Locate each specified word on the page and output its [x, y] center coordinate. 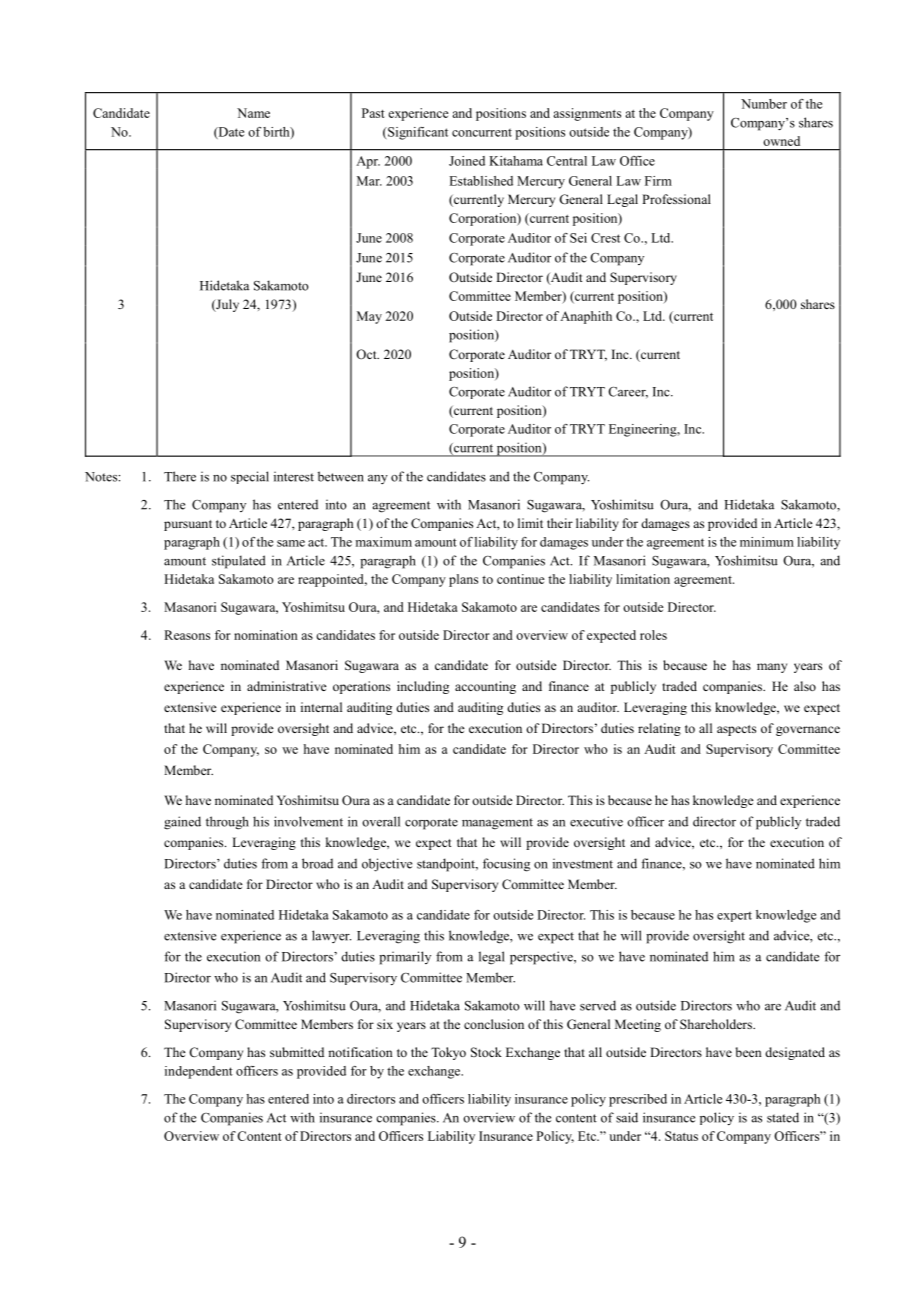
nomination [266, 635]
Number [764, 104]
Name [253, 113]
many [772, 668]
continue [521, 579]
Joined [467, 161]
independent [199, 1072]
